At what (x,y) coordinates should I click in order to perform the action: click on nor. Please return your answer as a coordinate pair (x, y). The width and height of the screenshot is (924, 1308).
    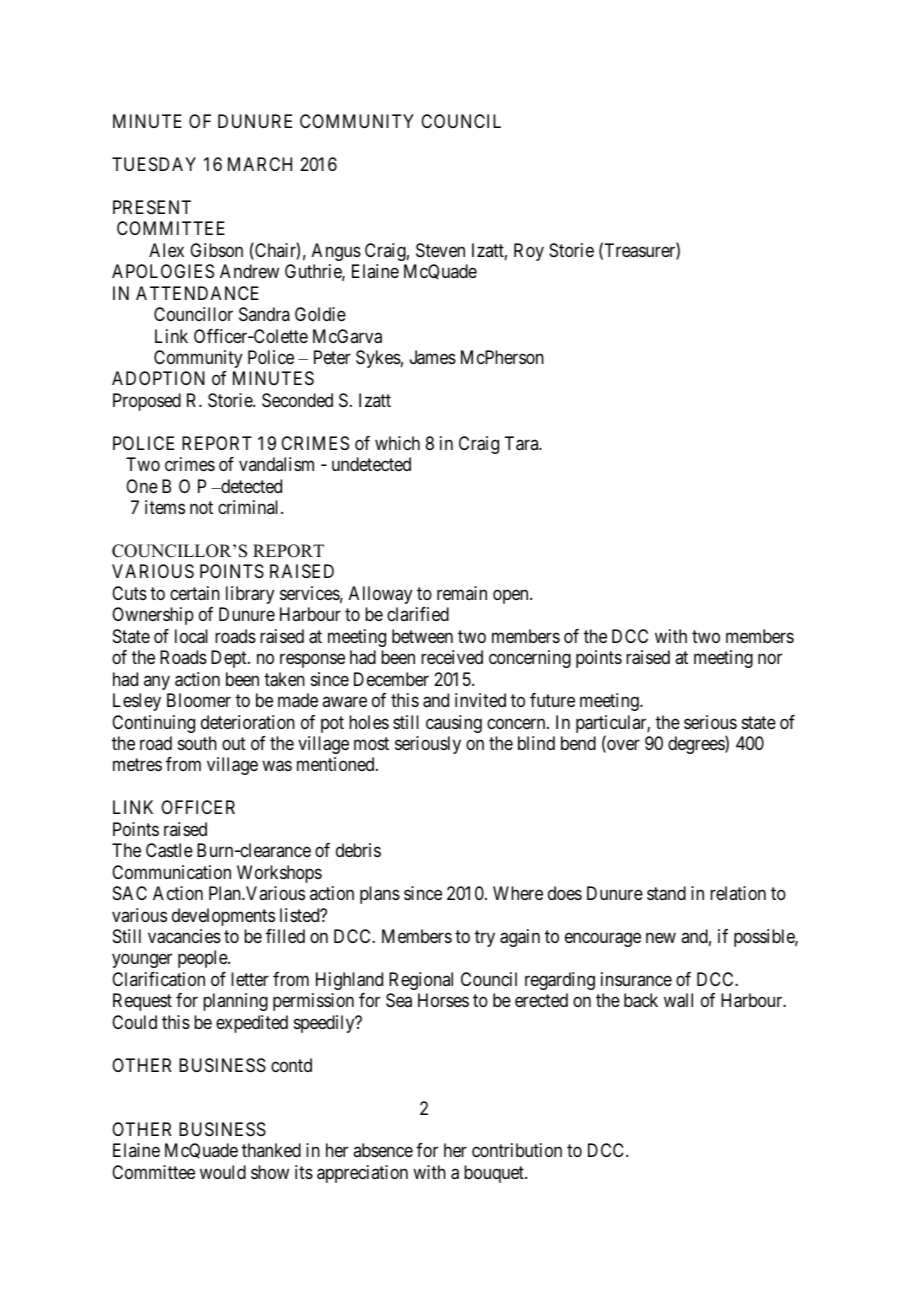
    Looking at the image, I should click on (770, 659).
